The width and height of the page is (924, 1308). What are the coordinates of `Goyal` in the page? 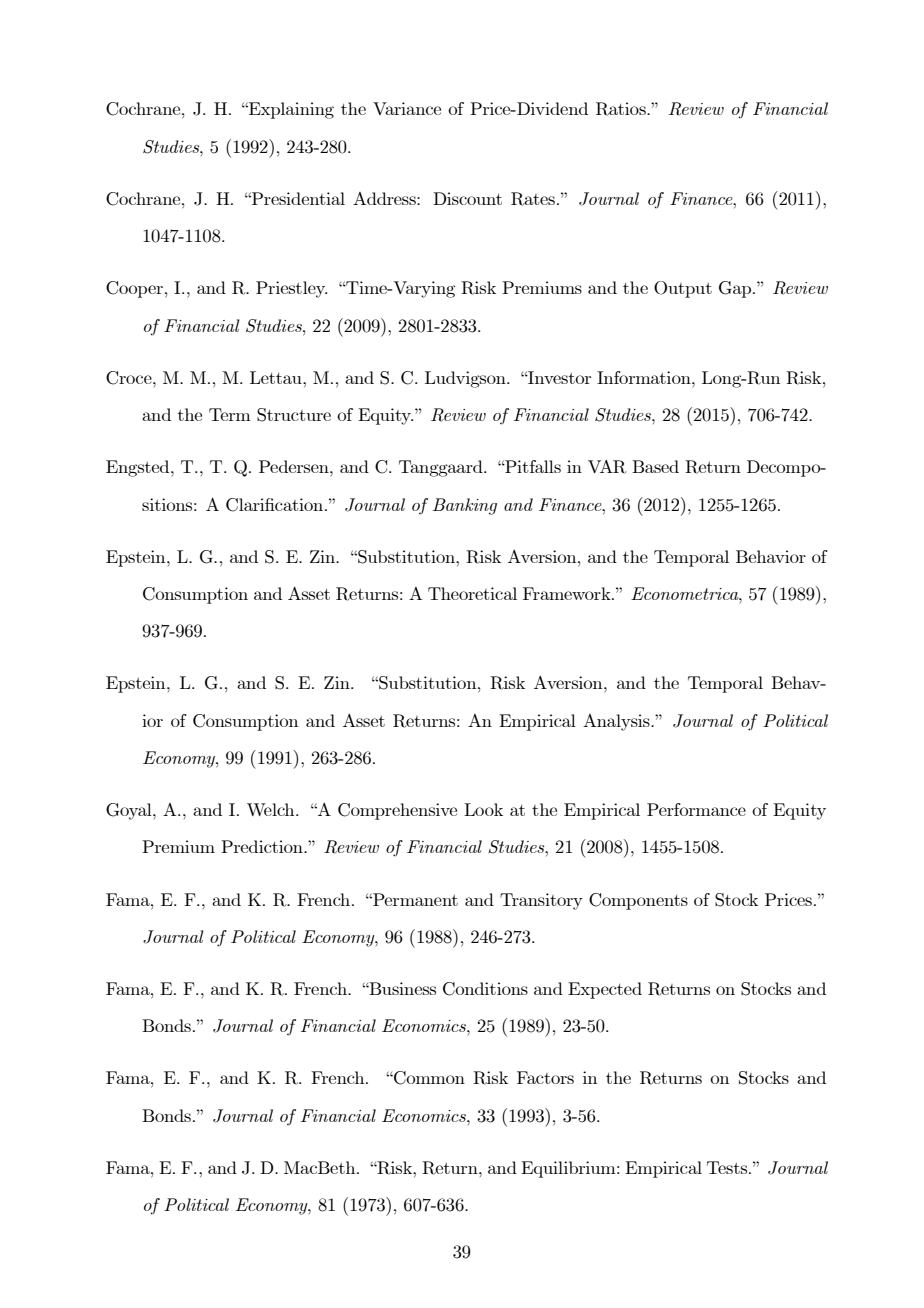 It's located at (130, 811).
